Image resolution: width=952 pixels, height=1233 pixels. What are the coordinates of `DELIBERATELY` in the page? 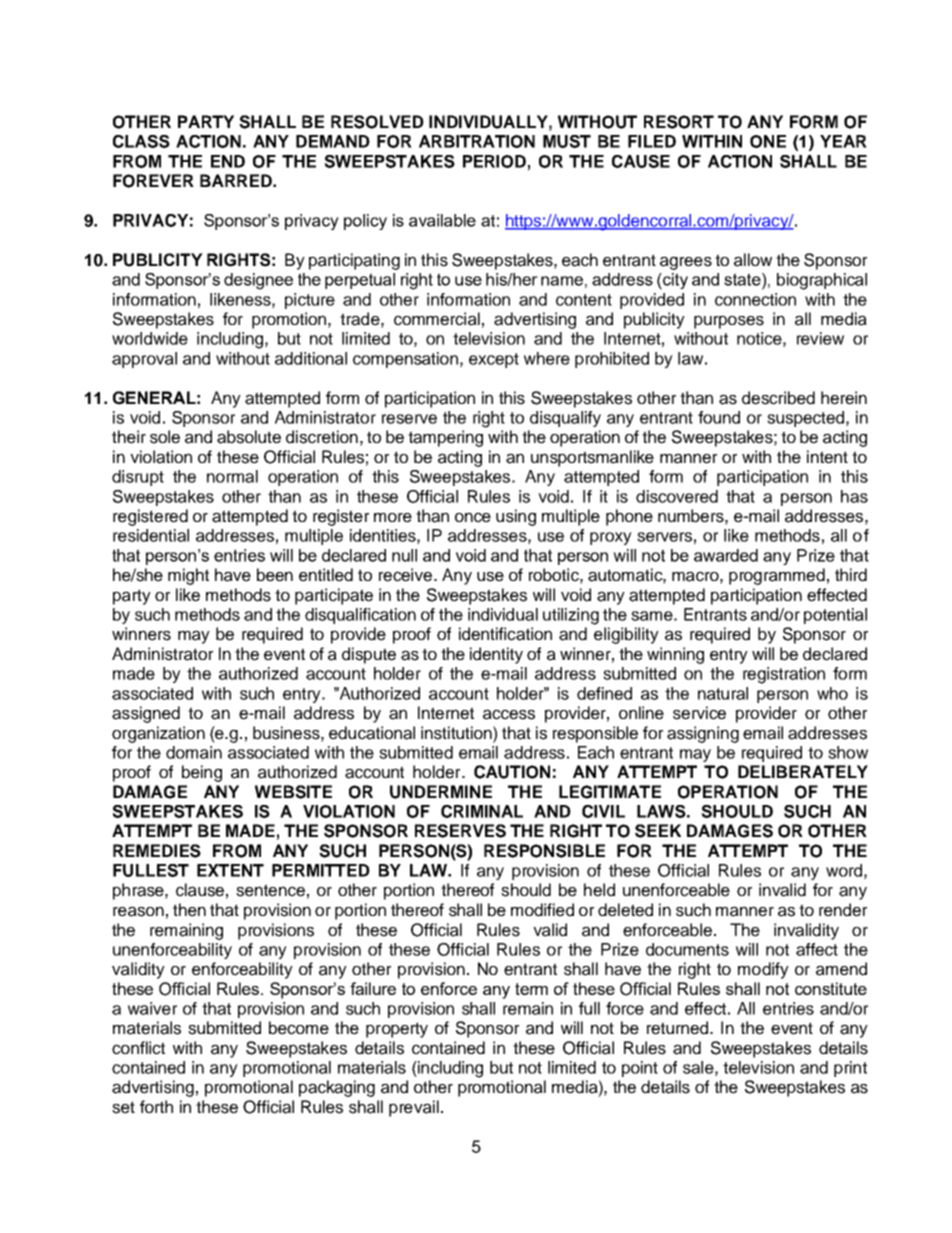 It's located at (803, 771).
